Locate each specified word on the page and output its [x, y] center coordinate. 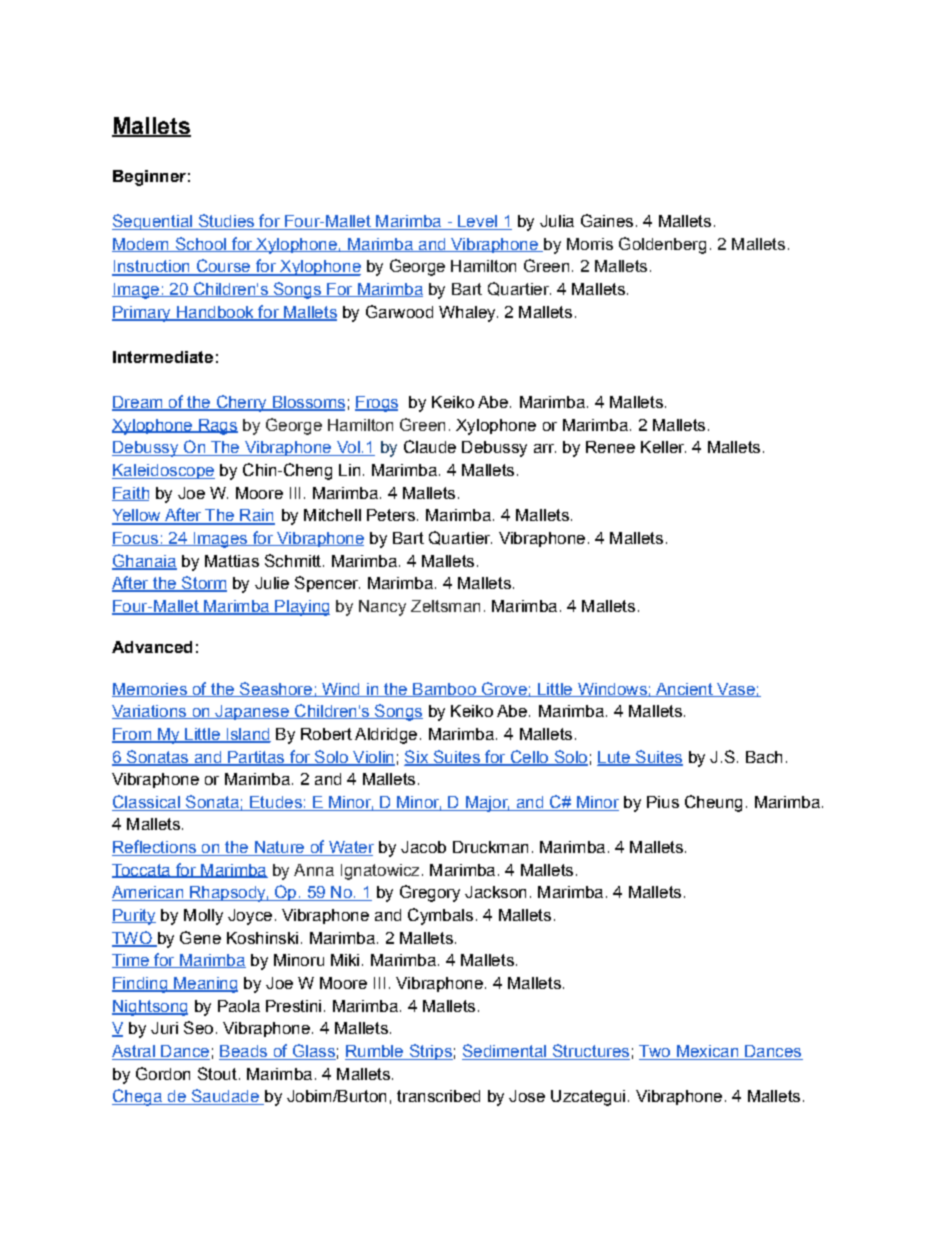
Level [477, 222]
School [200, 244]
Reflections [155, 848]
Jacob [423, 847]
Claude [430, 446]
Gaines [607, 220]
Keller [663, 447]
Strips [430, 1052]
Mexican [707, 1052]
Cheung [713, 803]
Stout [217, 1073]
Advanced [152, 647]
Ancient [684, 690]
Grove [504, 689]
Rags [217, 427]
